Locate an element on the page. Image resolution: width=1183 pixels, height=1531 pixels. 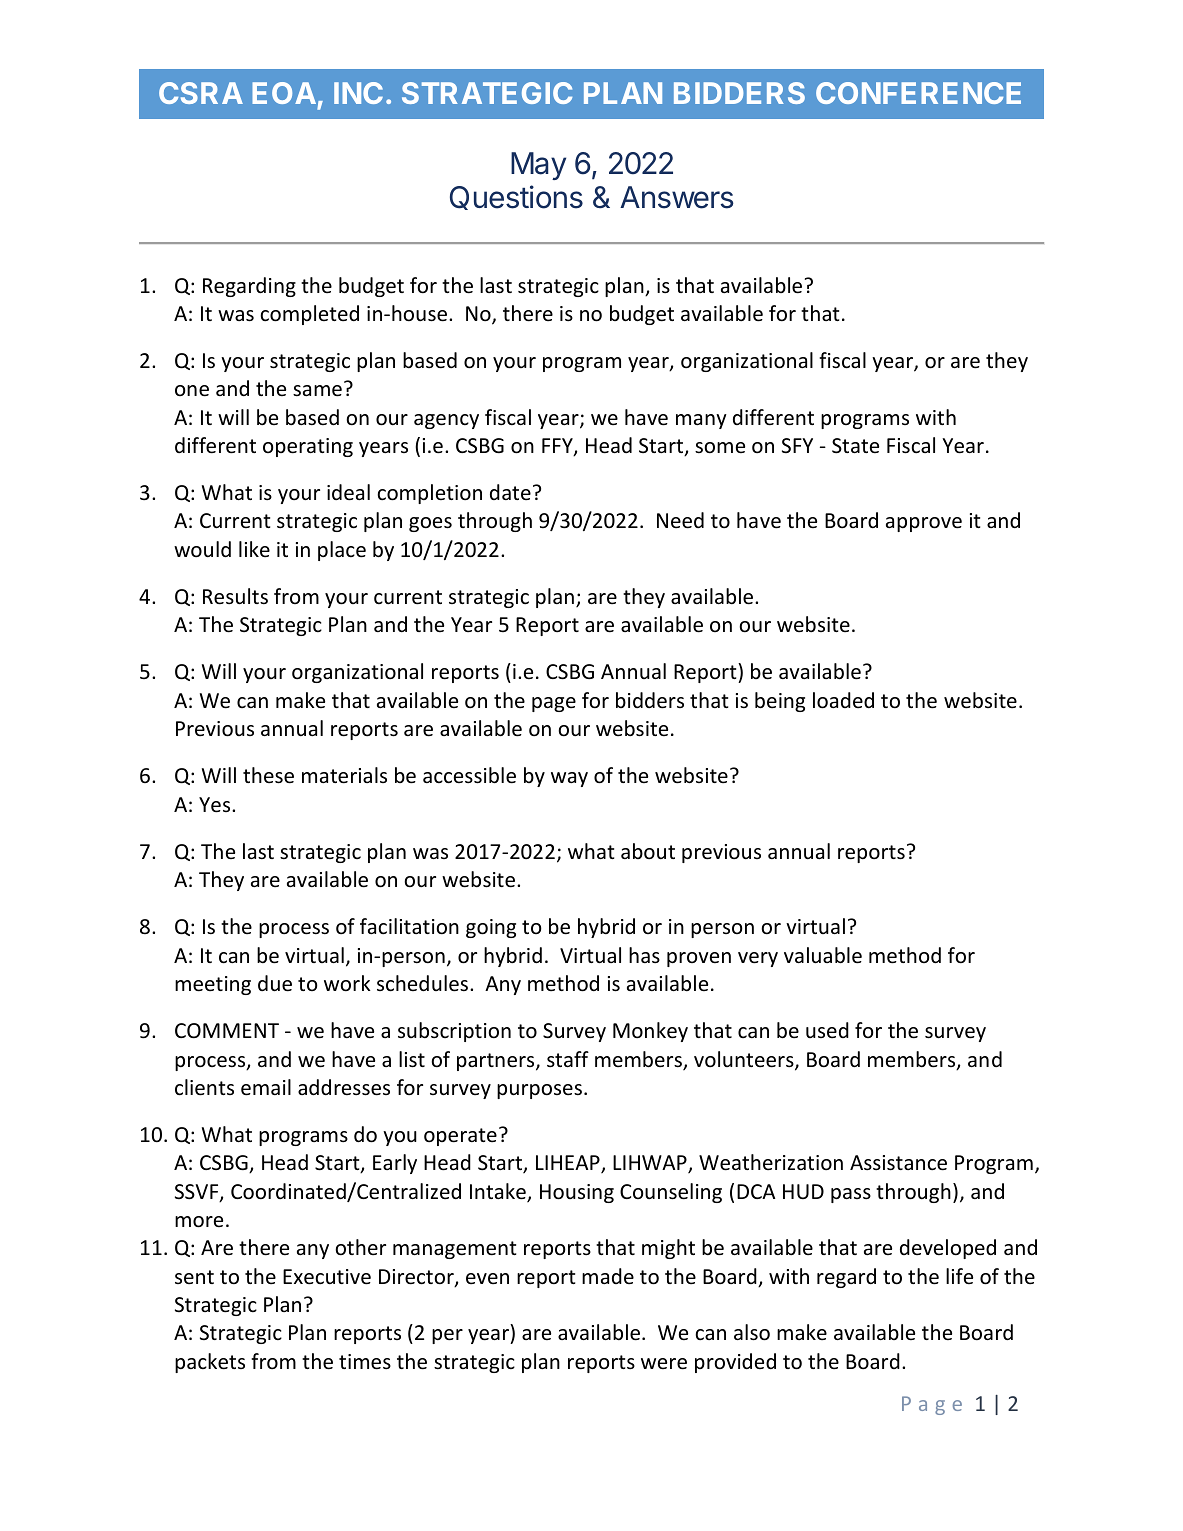
life is located at coordinates (959, 1276).
